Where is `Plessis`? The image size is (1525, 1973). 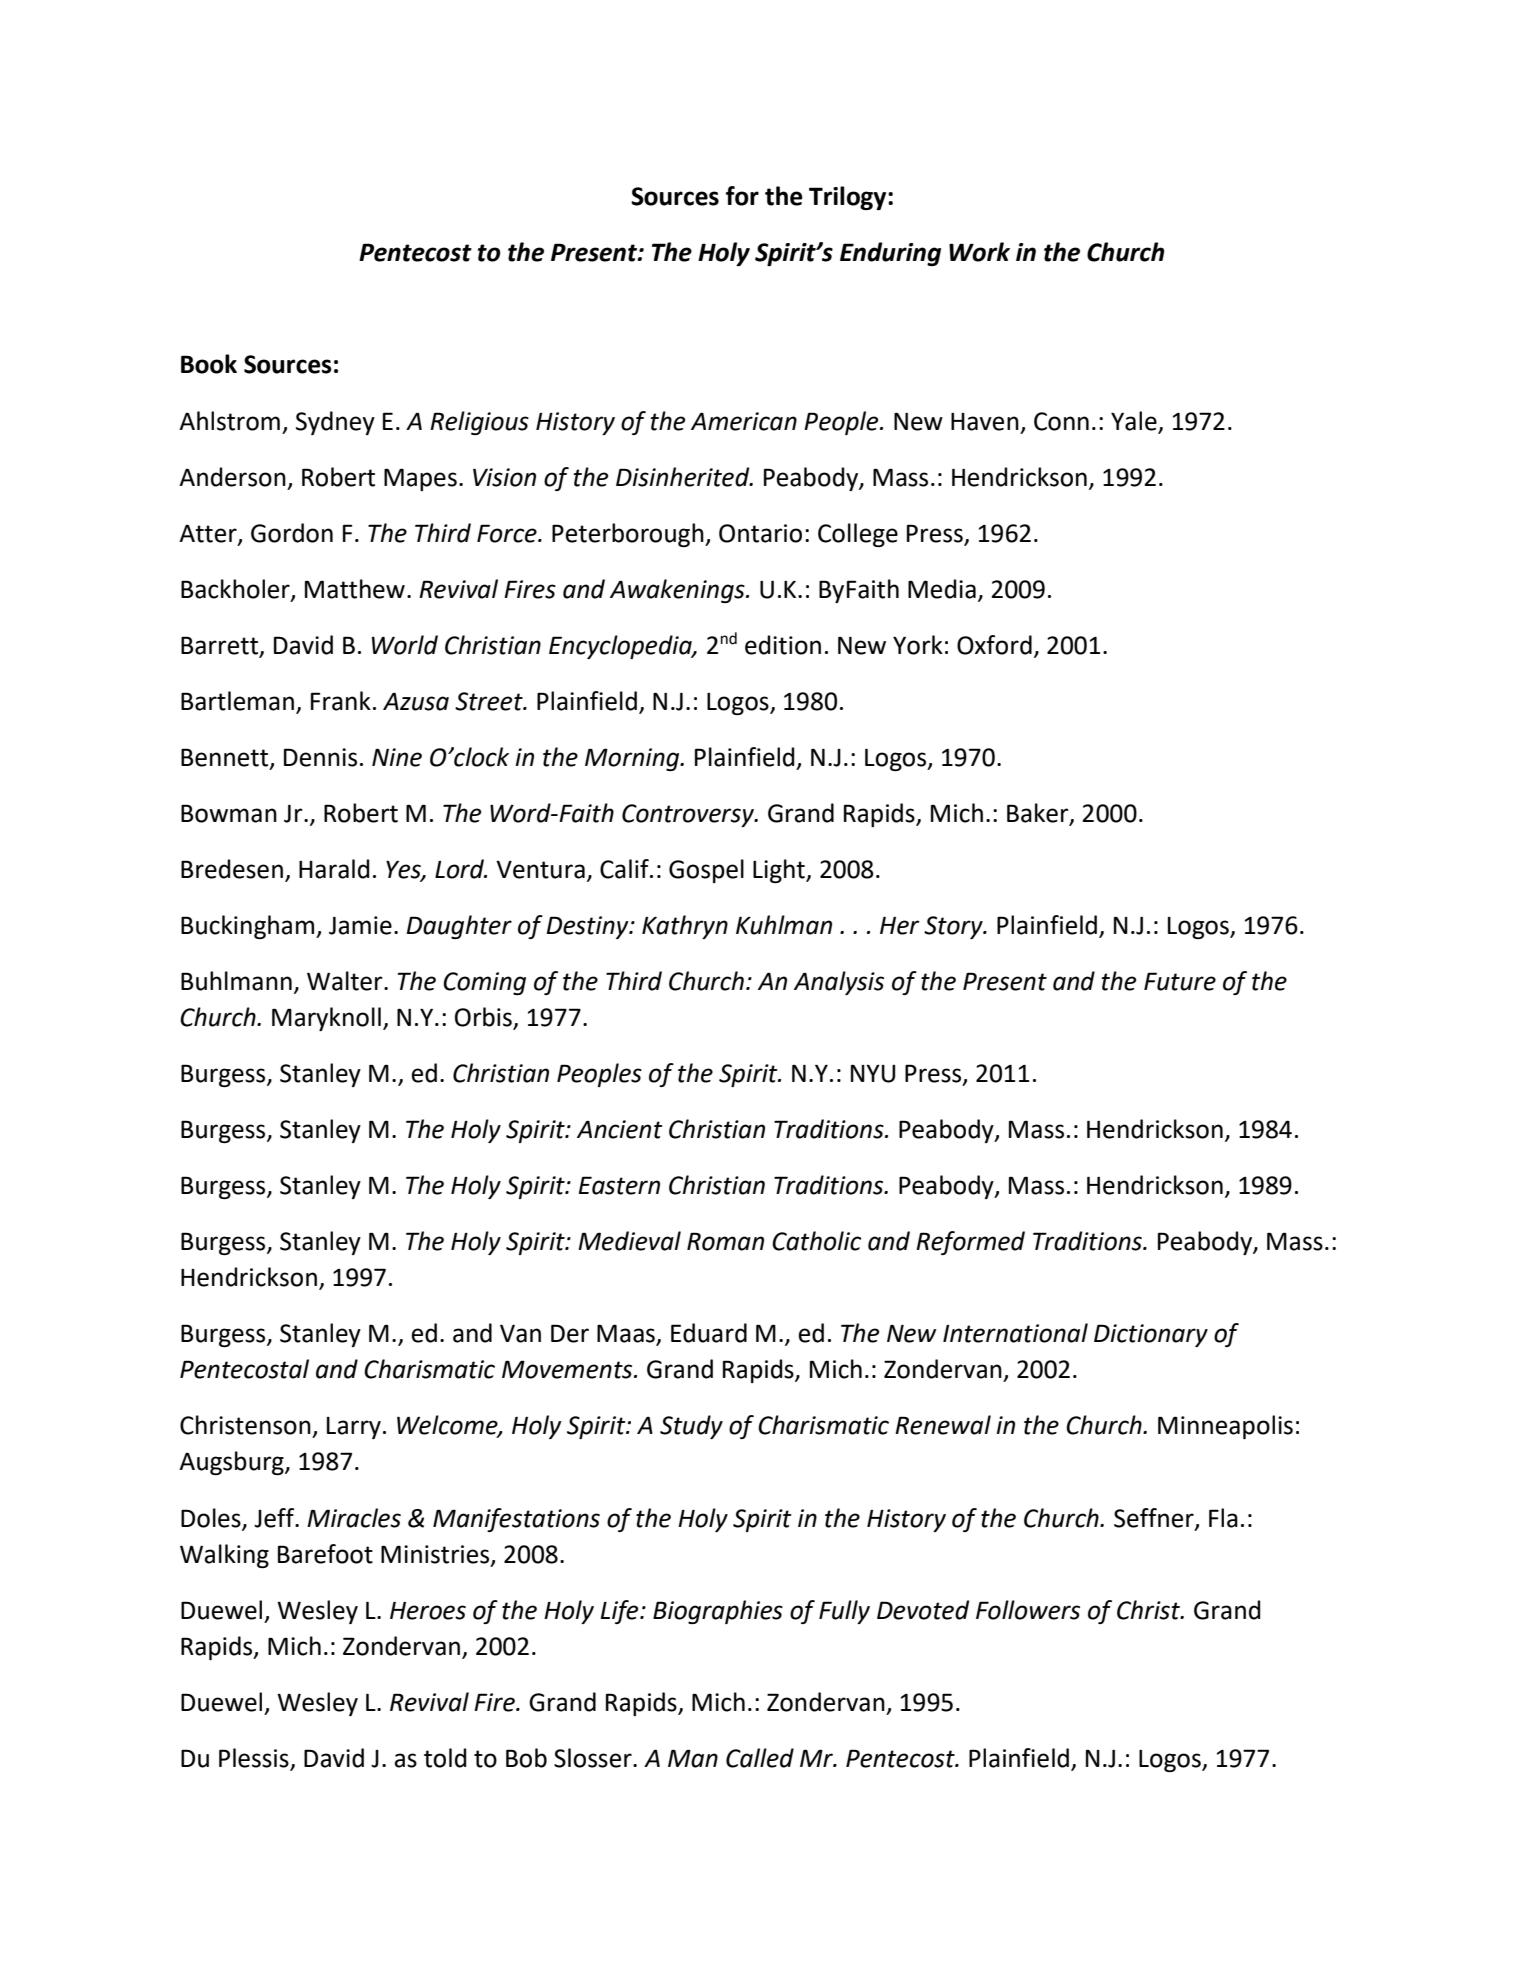
Plessis is located at coordinates (255, 1759).
